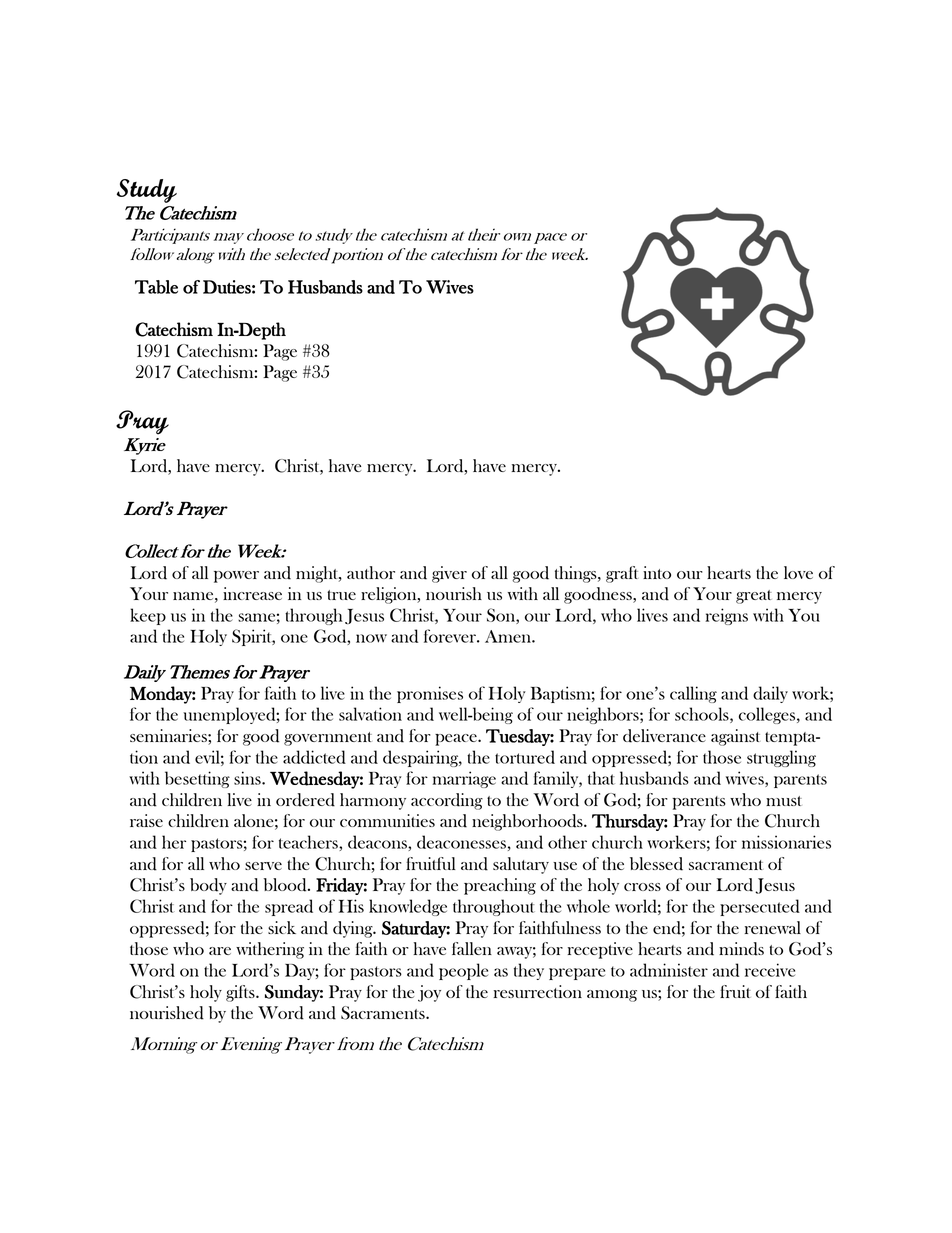 Image resolution: width=952 pixels, height=1233 pixels. I want to click on great, so click(754, 597).
